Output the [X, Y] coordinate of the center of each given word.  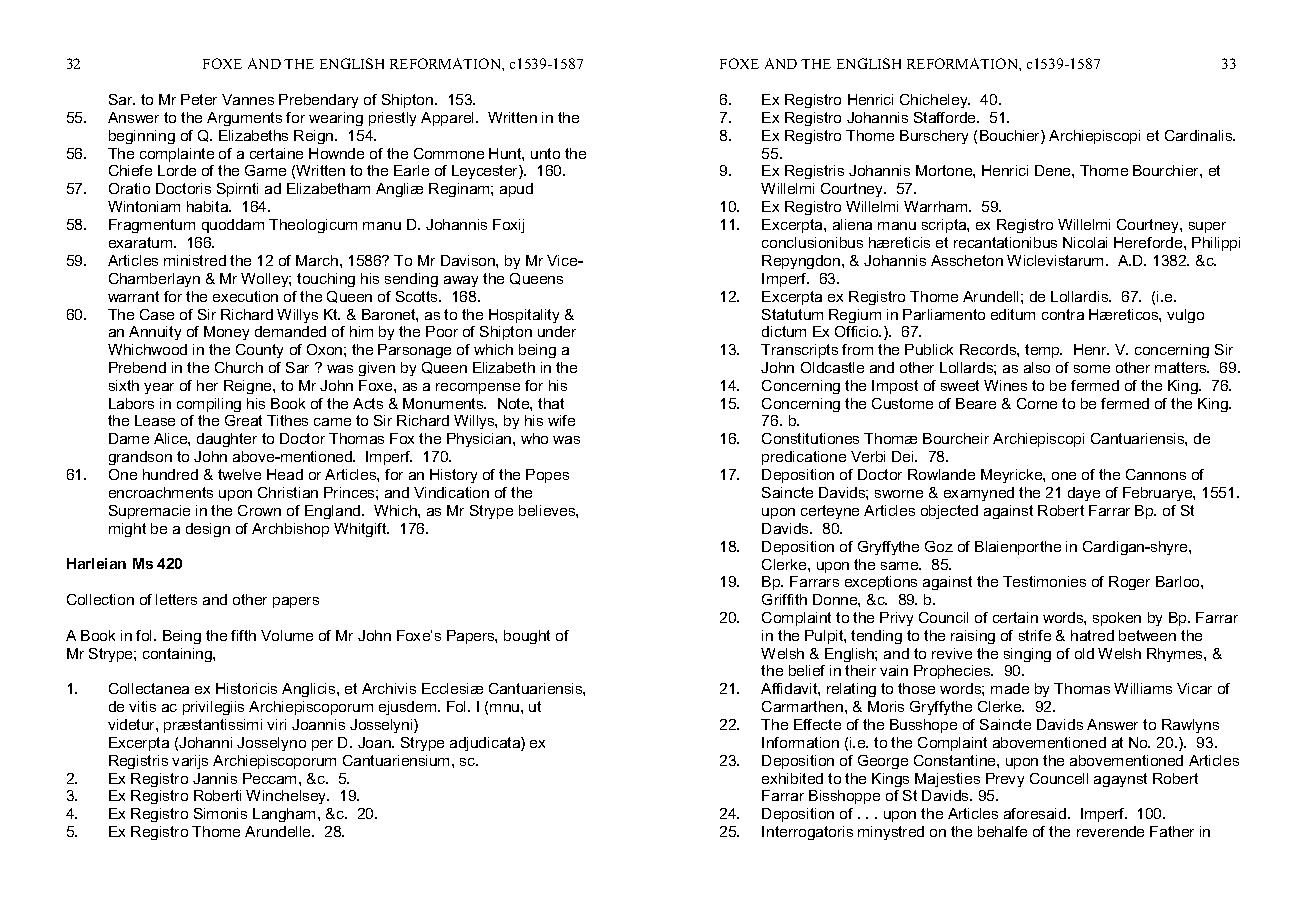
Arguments [244, 119]
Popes [547, 476]
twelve [239, 474]
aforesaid [1036, 813]
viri [276, 724]
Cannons [1156, 474]
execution [245, 296]
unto [545, 153]
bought [527, 637]
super [1207, 227]
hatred [1092, 635]
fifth [243, 635]
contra [1063, 314]
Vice [563, 260]
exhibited [792, 778]
